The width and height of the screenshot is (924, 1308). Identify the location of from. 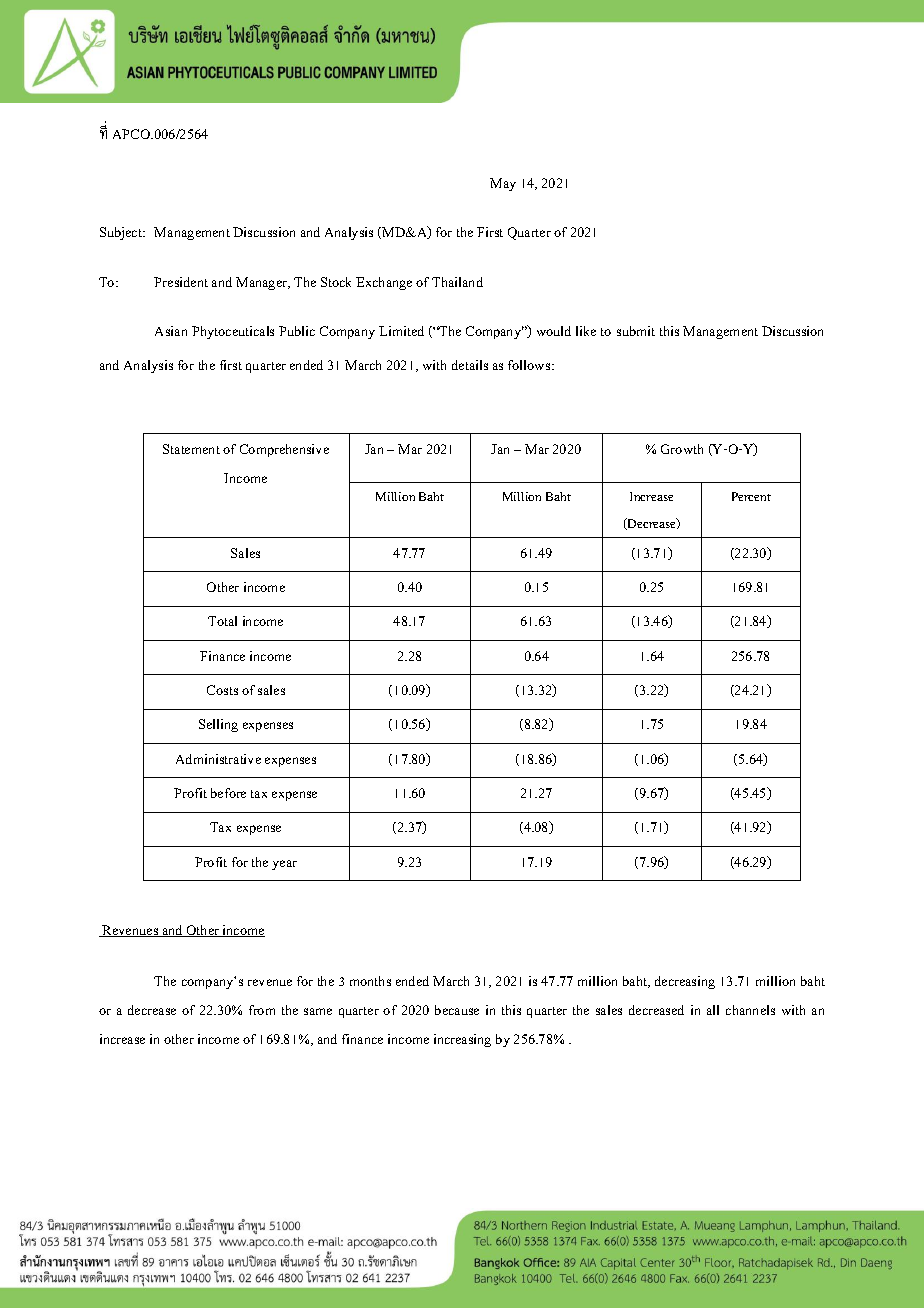
(262, 1010).
